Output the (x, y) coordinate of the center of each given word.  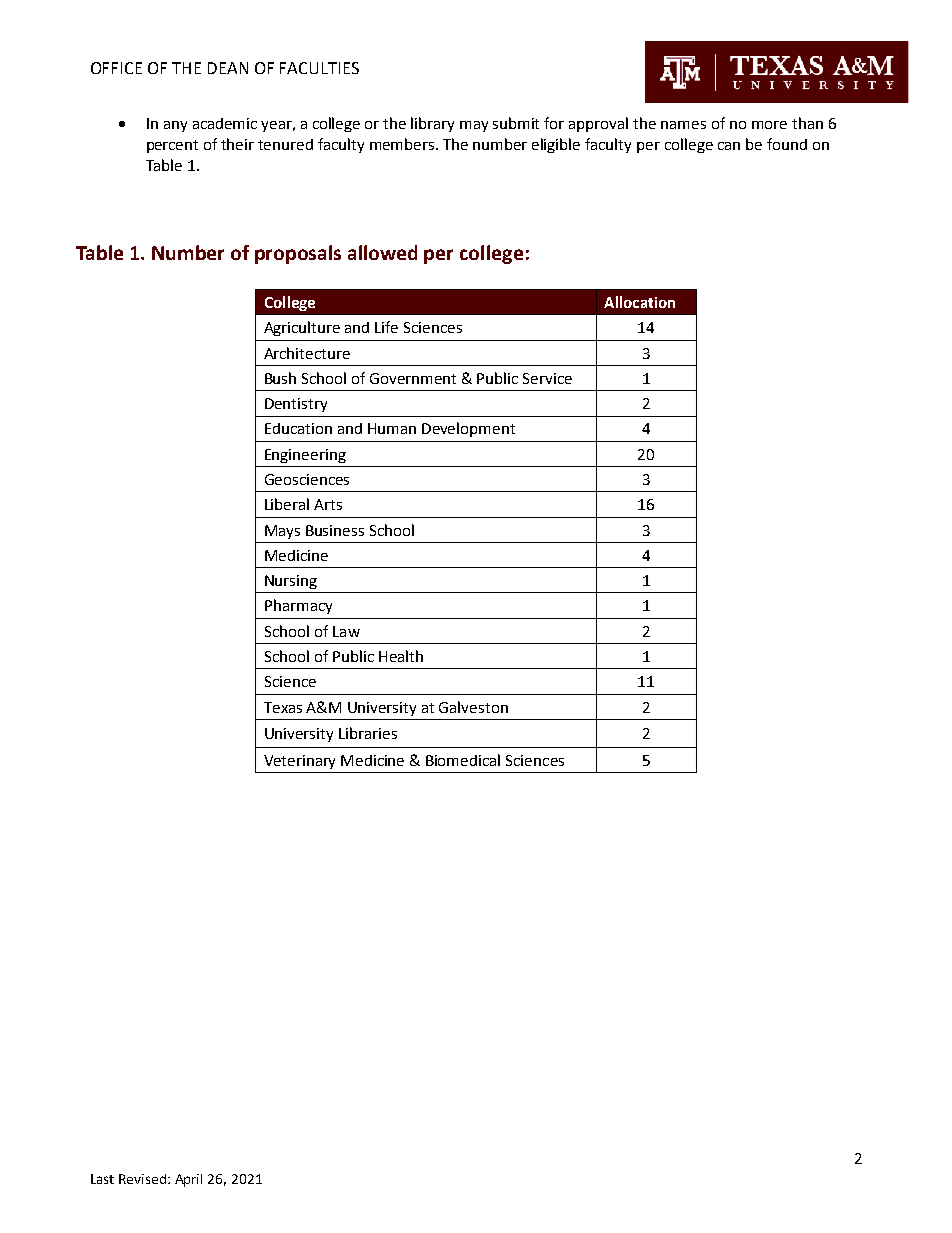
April (188, 1180)
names (683, 125)
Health (401, 656)
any (175, 126)
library (432, 124)
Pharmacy (298, 606)
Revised (142, 1179)
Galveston (473, 707)
